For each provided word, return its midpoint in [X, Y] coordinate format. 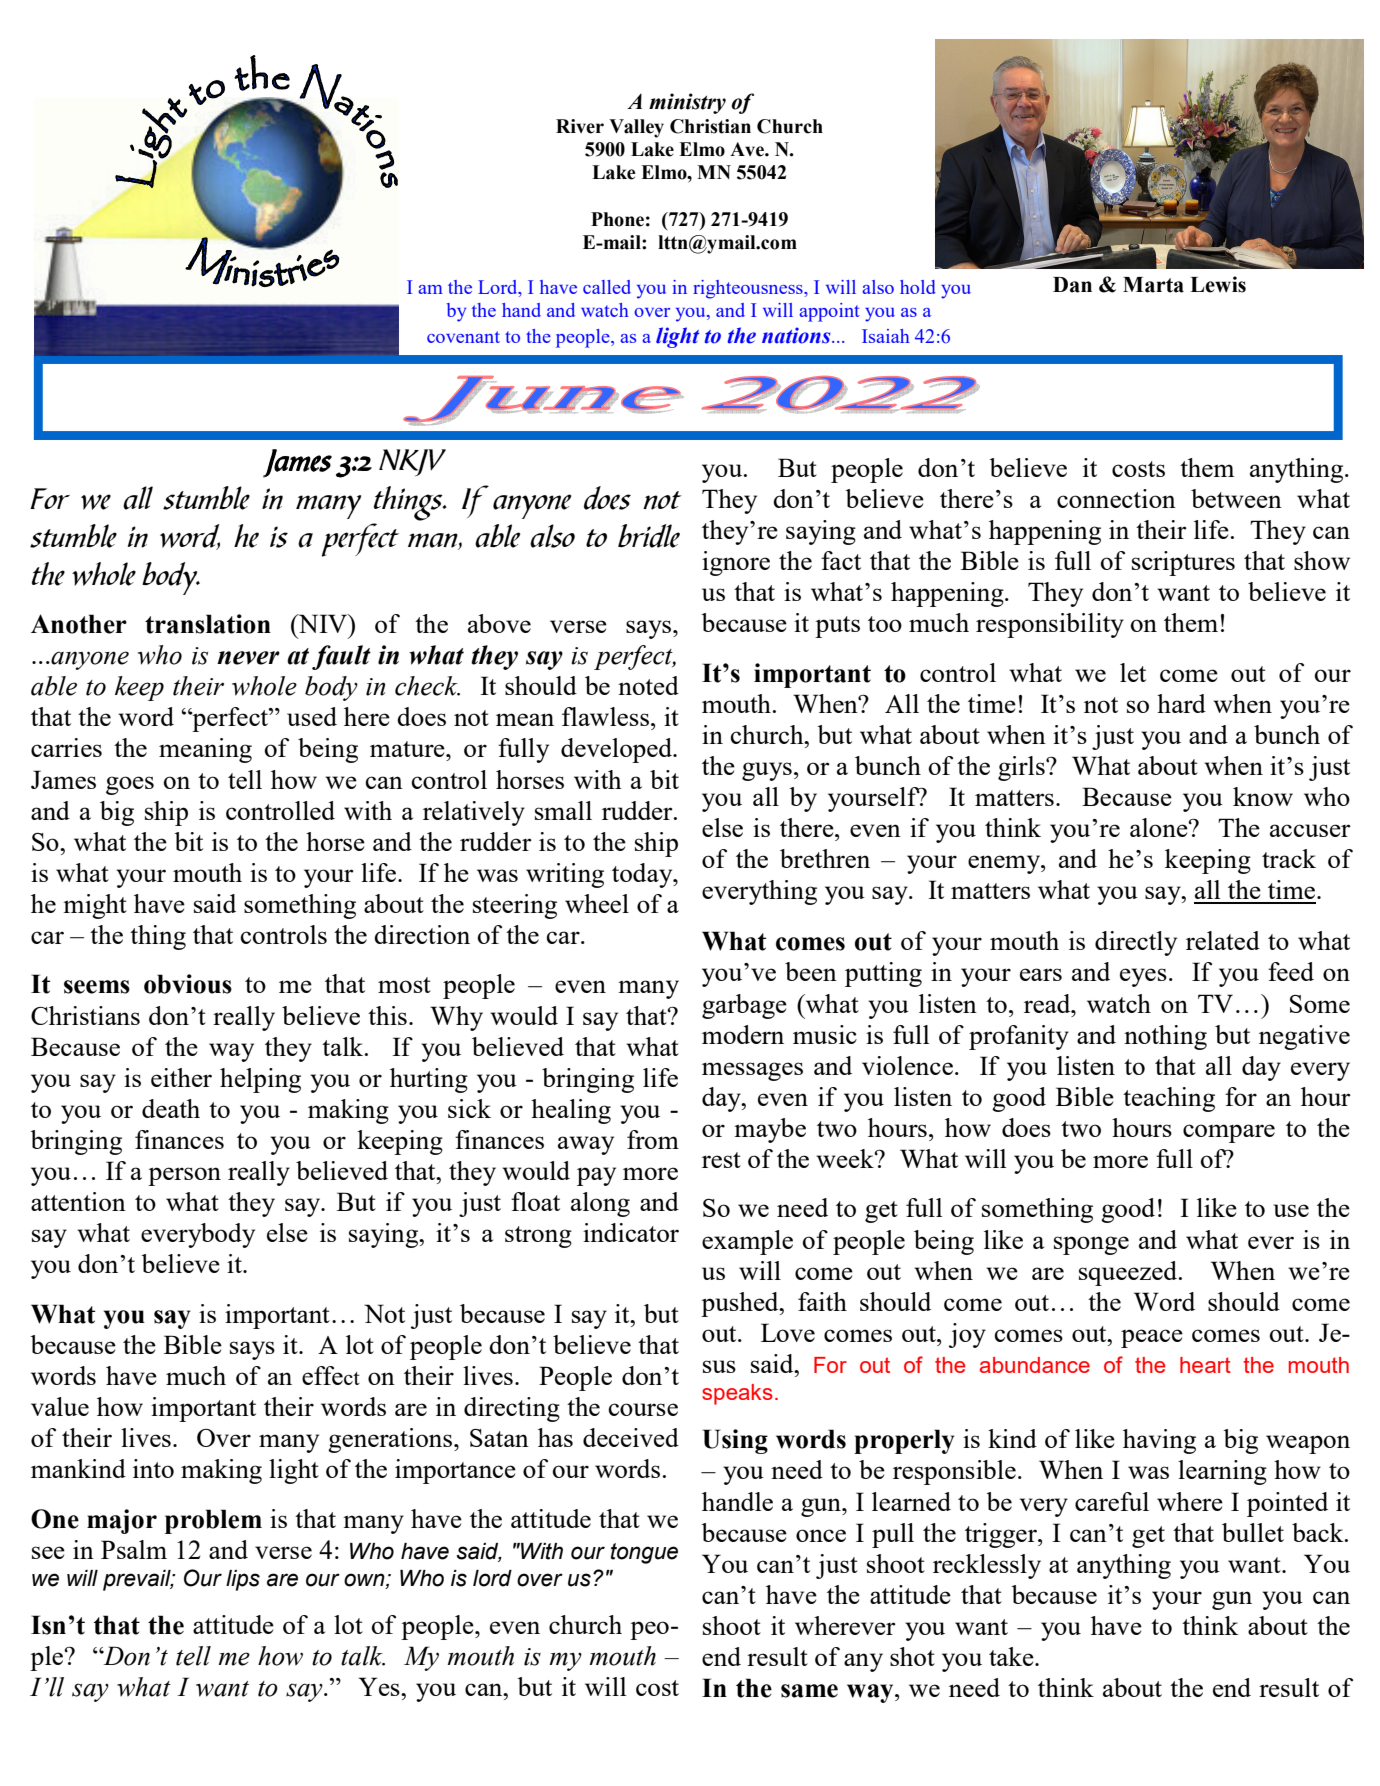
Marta [1153, 285]
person [184, 1176]
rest [721, 1160]
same [809, 1691]
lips [243, 1580]
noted [648, 685]
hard [1181, 703]
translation [208, 624]
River [580, 126]
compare [1229, 1133]
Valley [636, 128]
